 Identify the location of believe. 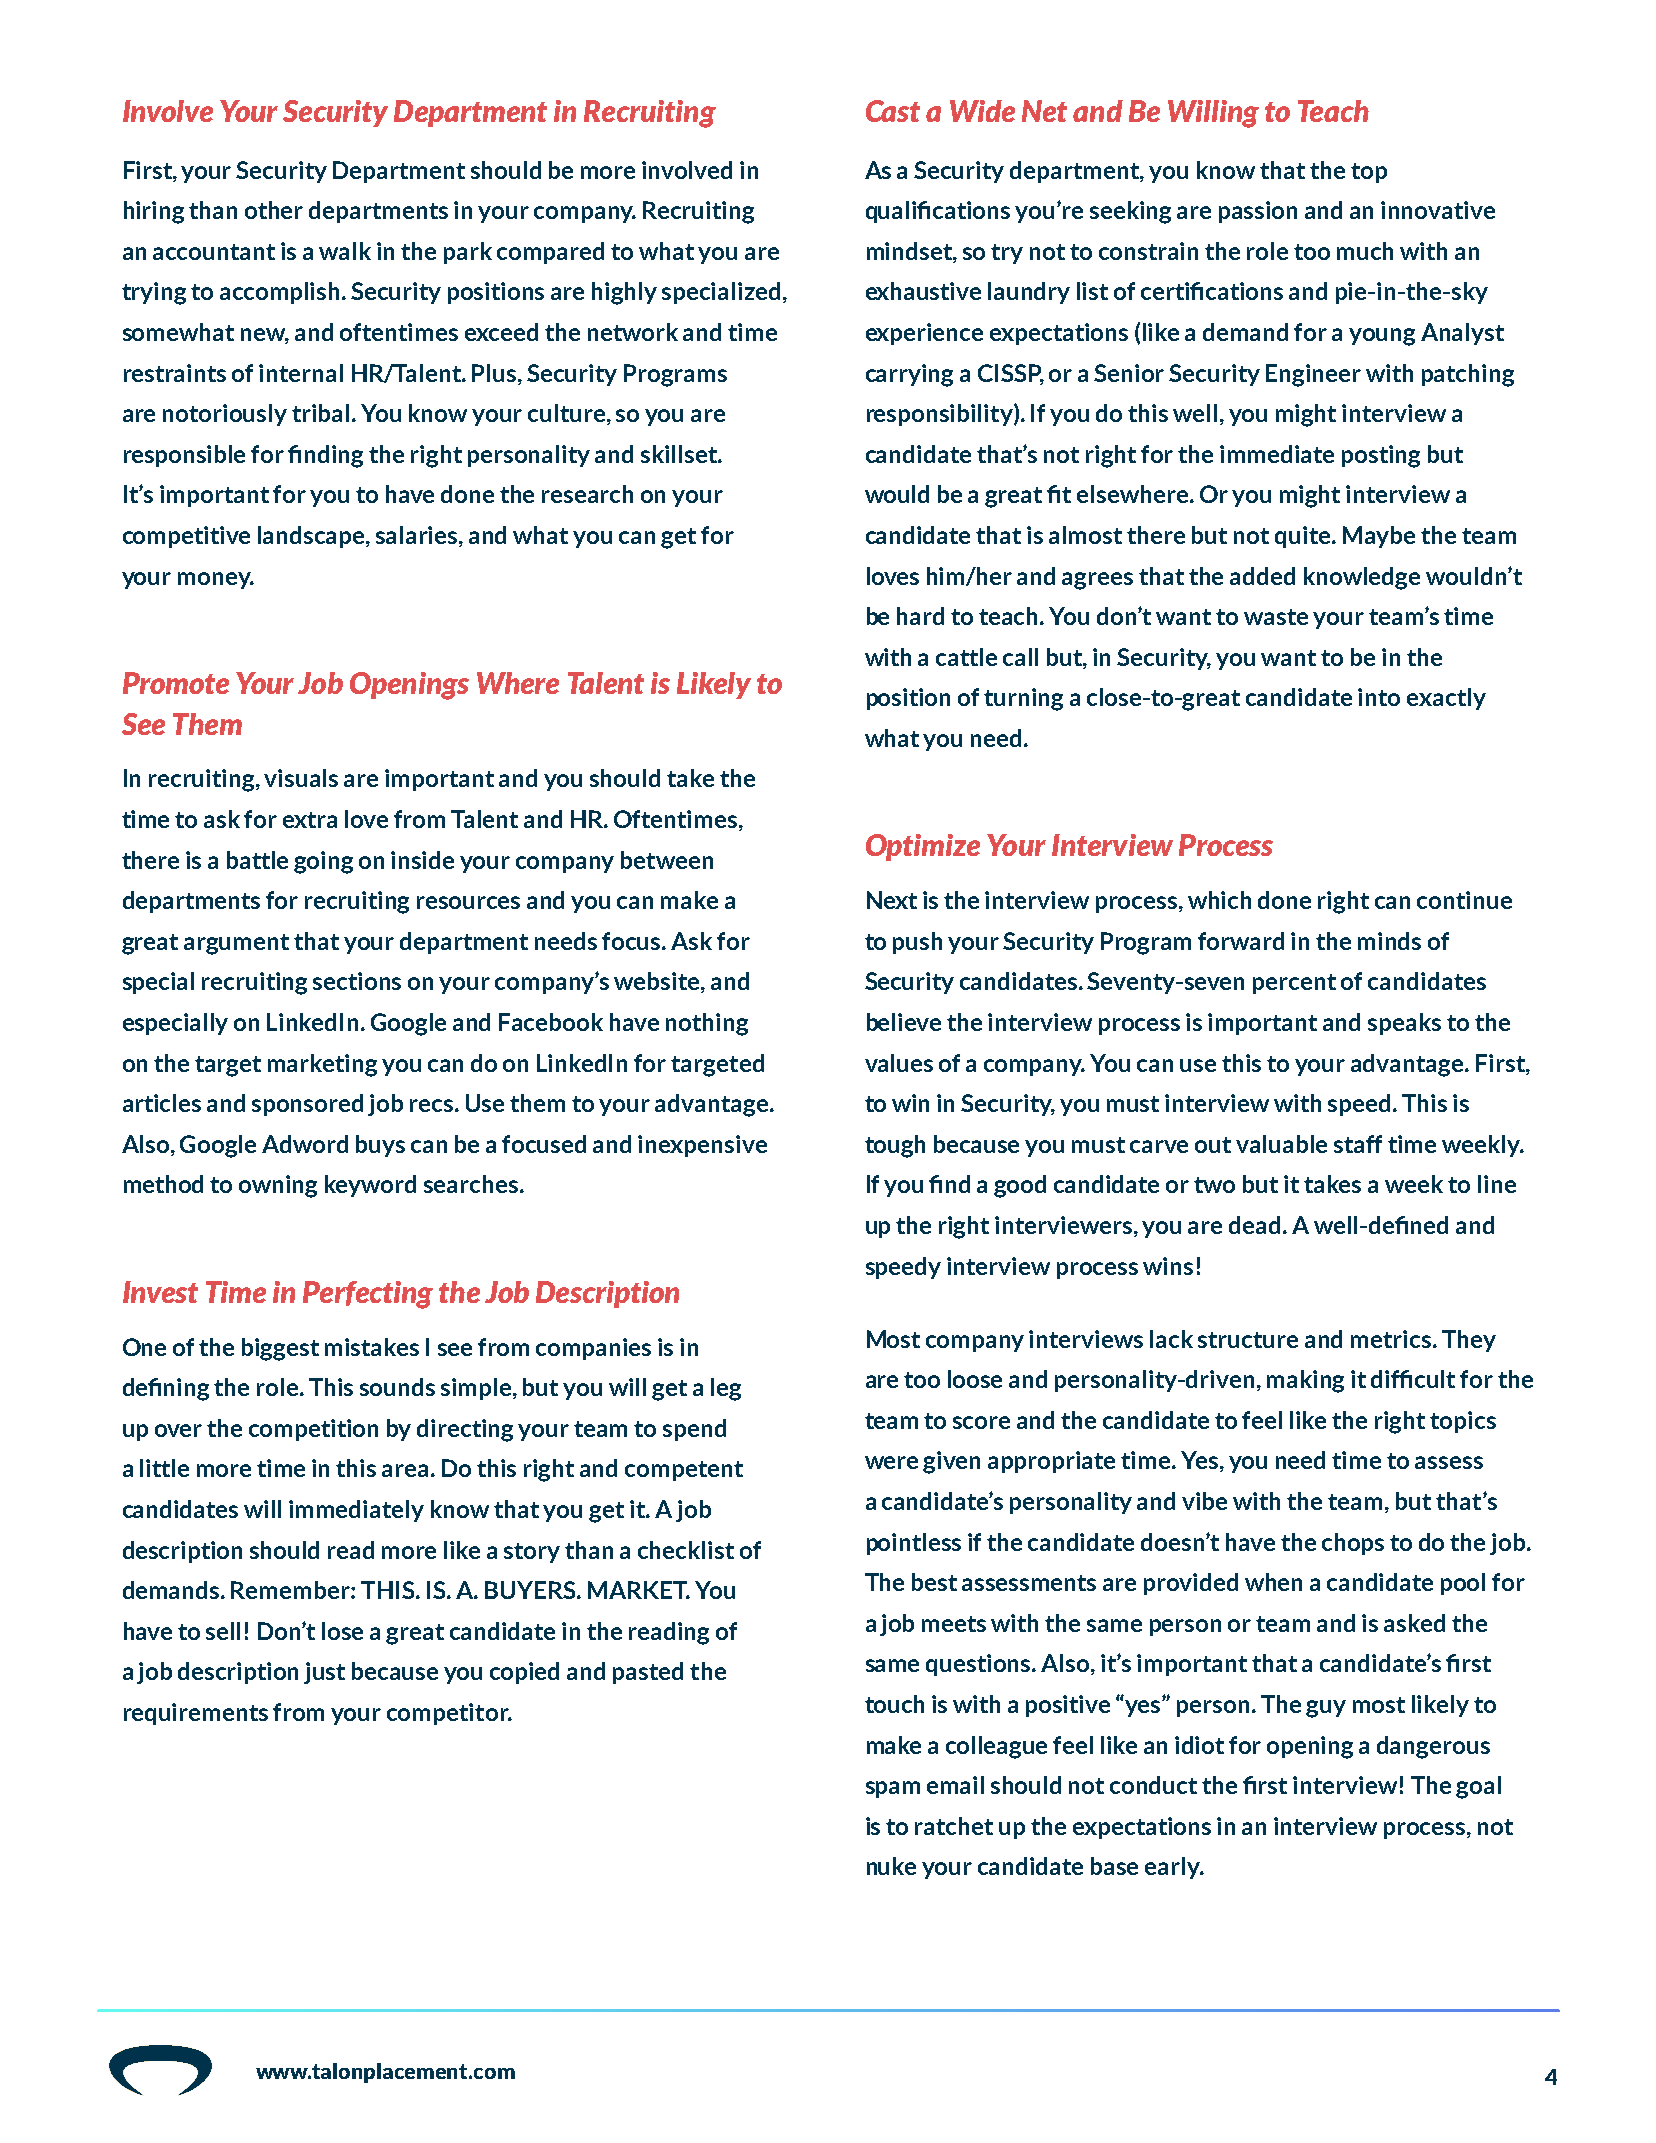
(904, 1022).
